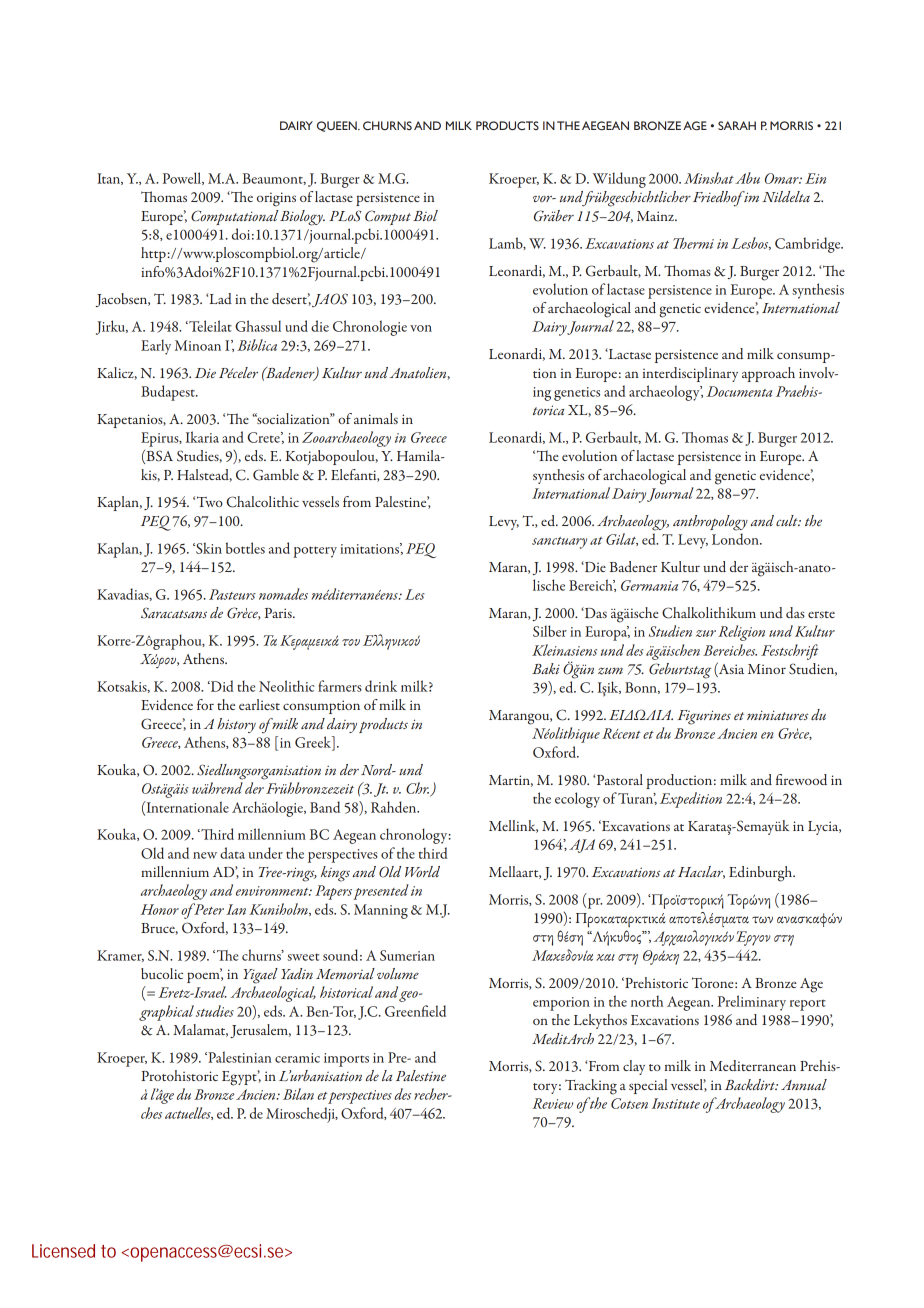 The width and height of the screenshot is (924, 1308). What do you see at coordinates (381, 686) in the screenshot?
I see `drink` at bounding box center [381, 686].
